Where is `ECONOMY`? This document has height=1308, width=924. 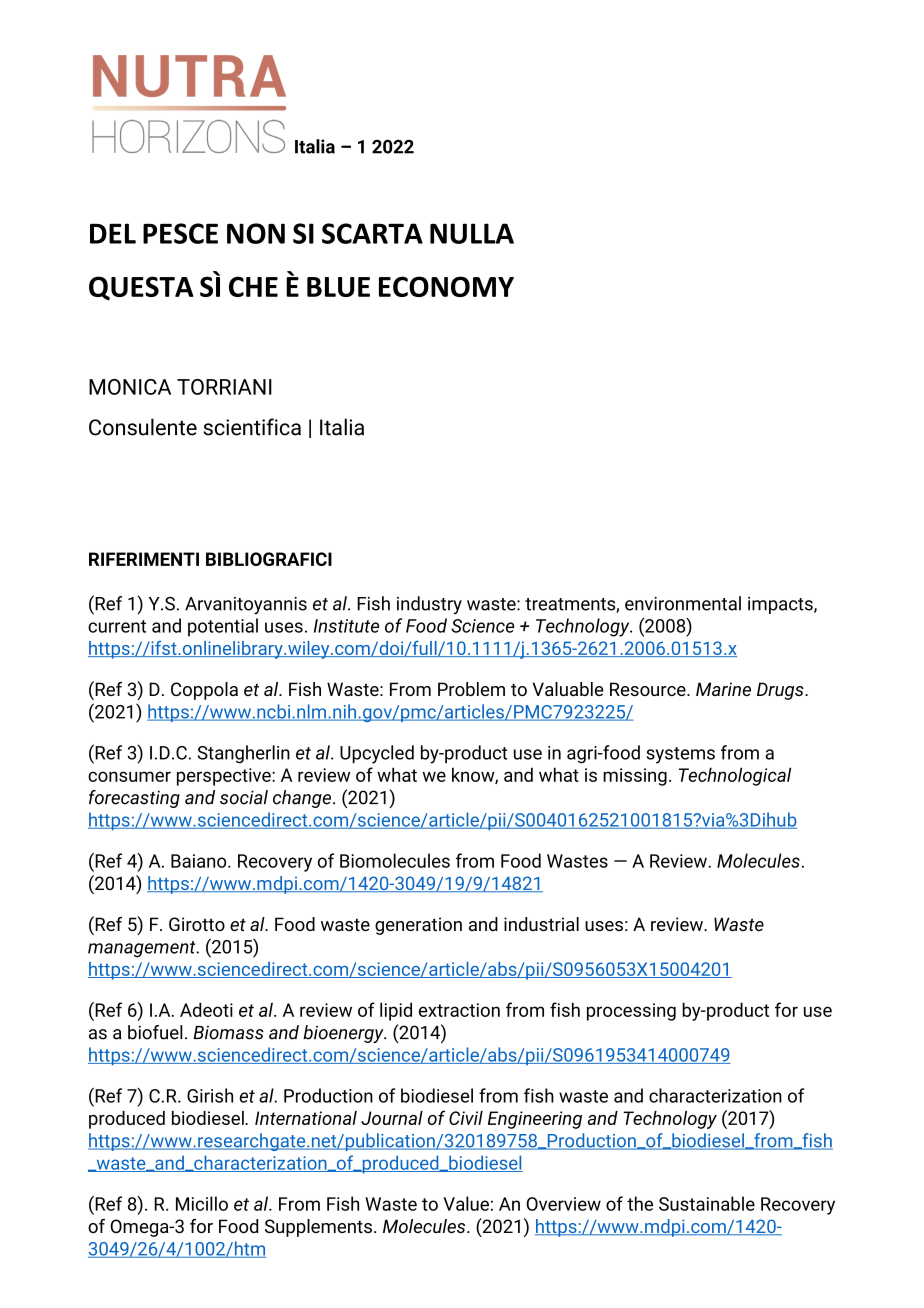 ECONOMY is located at coordinates (446, 286).
